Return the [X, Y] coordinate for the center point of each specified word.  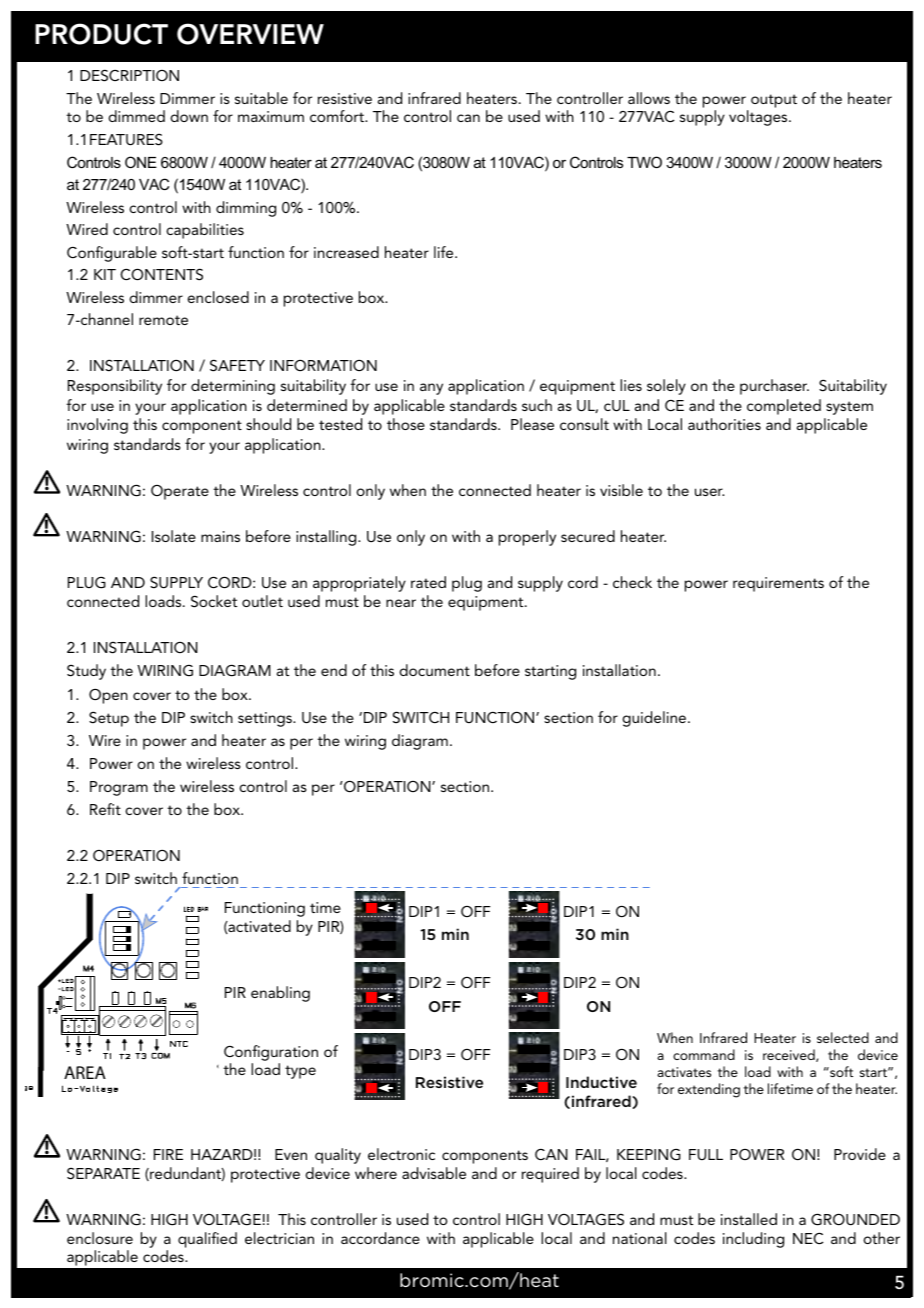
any [431, 389]
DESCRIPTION [129, 75]
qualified [207, 1240]
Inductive [601, 1082]
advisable [434, 1173]
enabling [280, 994]
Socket [214, 601]
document [434, 670]
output [774, 101]
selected [843, 1037]
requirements [778, 584]
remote [163, 320]
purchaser [774, 387]
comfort [338, 116]
